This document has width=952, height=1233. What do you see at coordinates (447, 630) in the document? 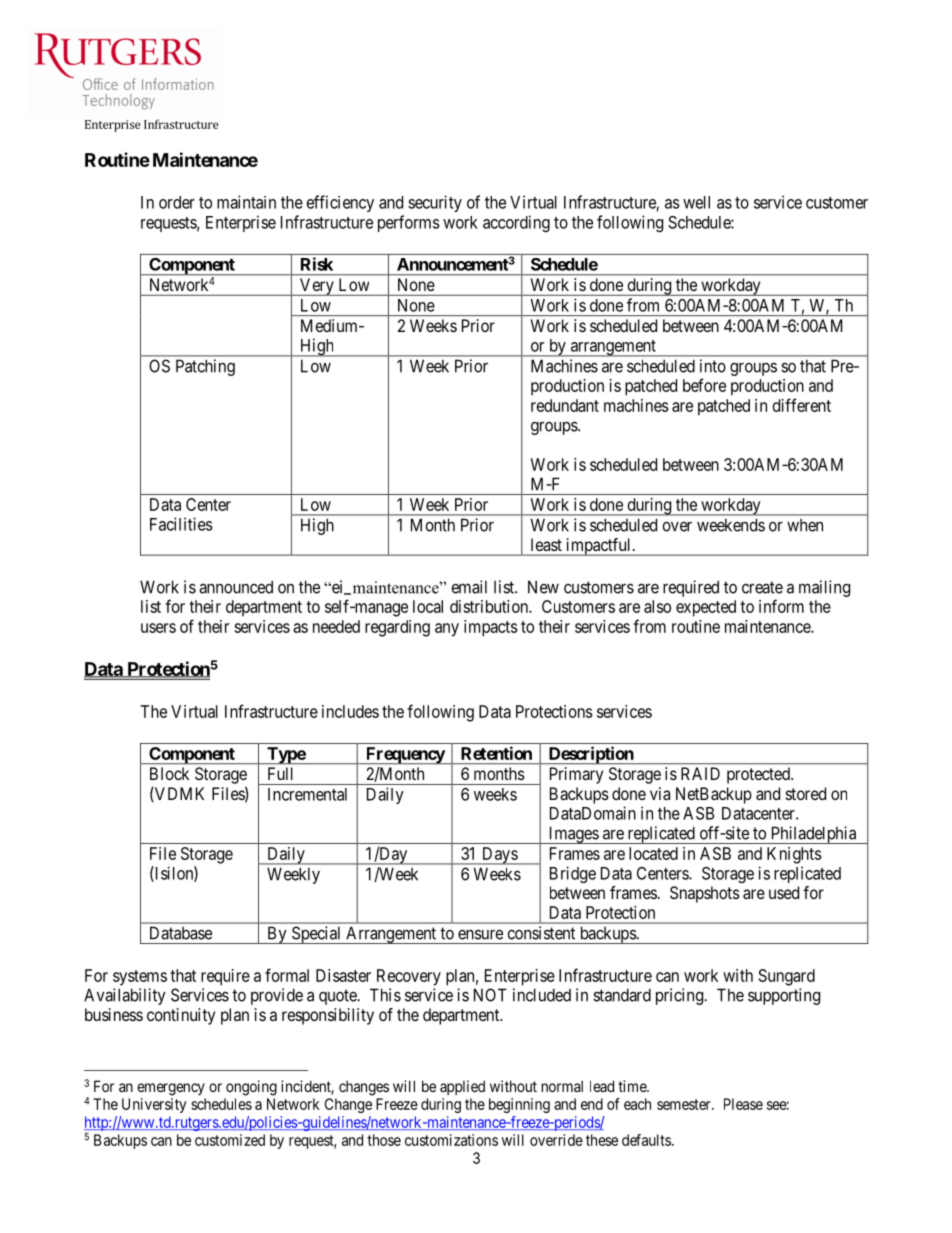
I see `any` at bounding box center [447, 630].
